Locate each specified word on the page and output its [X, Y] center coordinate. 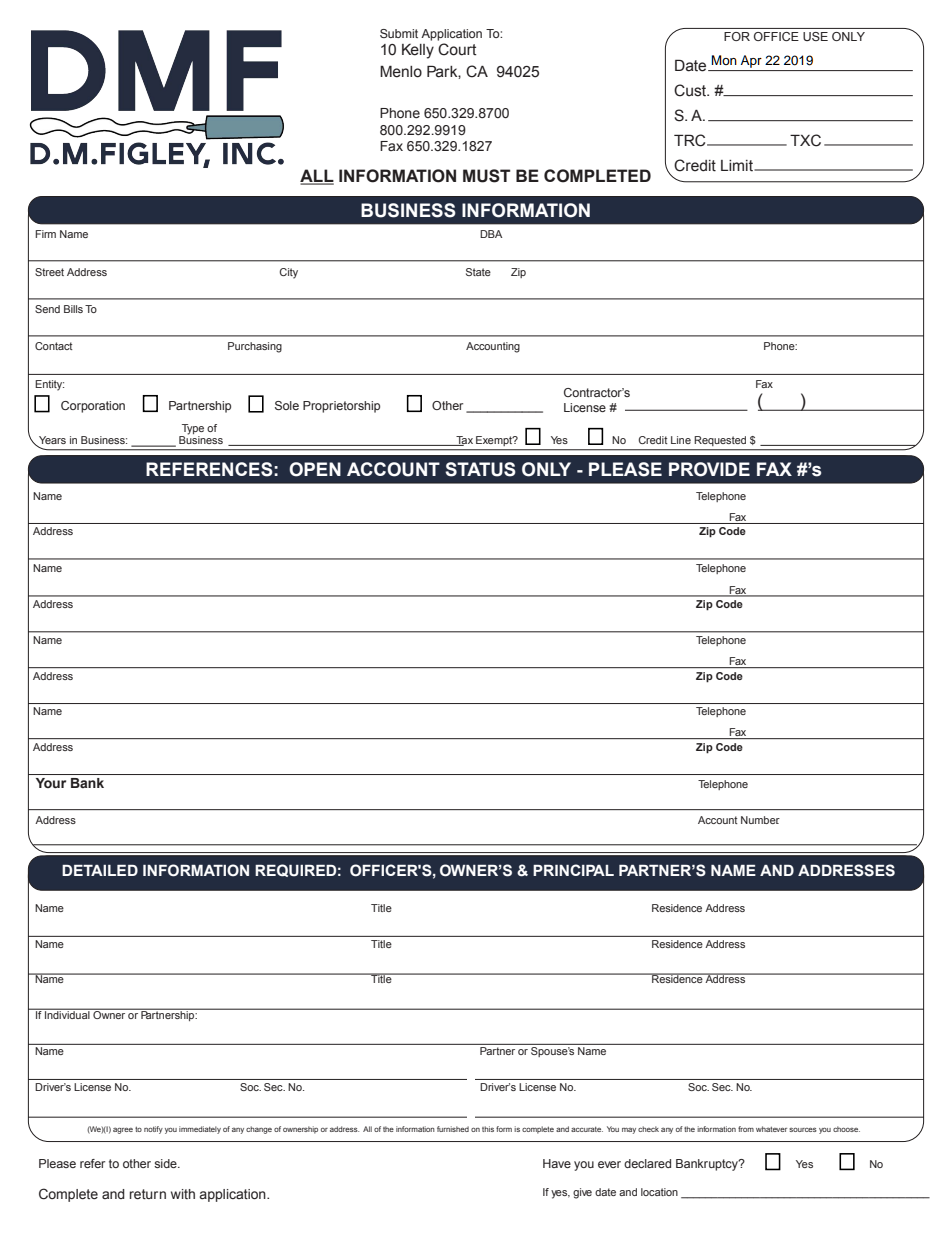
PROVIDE [709, 469]
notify [153, 1130]
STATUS [480, 469]
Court [457, 49]
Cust [691, 90]
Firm [45, 234]
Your [51, 783]
